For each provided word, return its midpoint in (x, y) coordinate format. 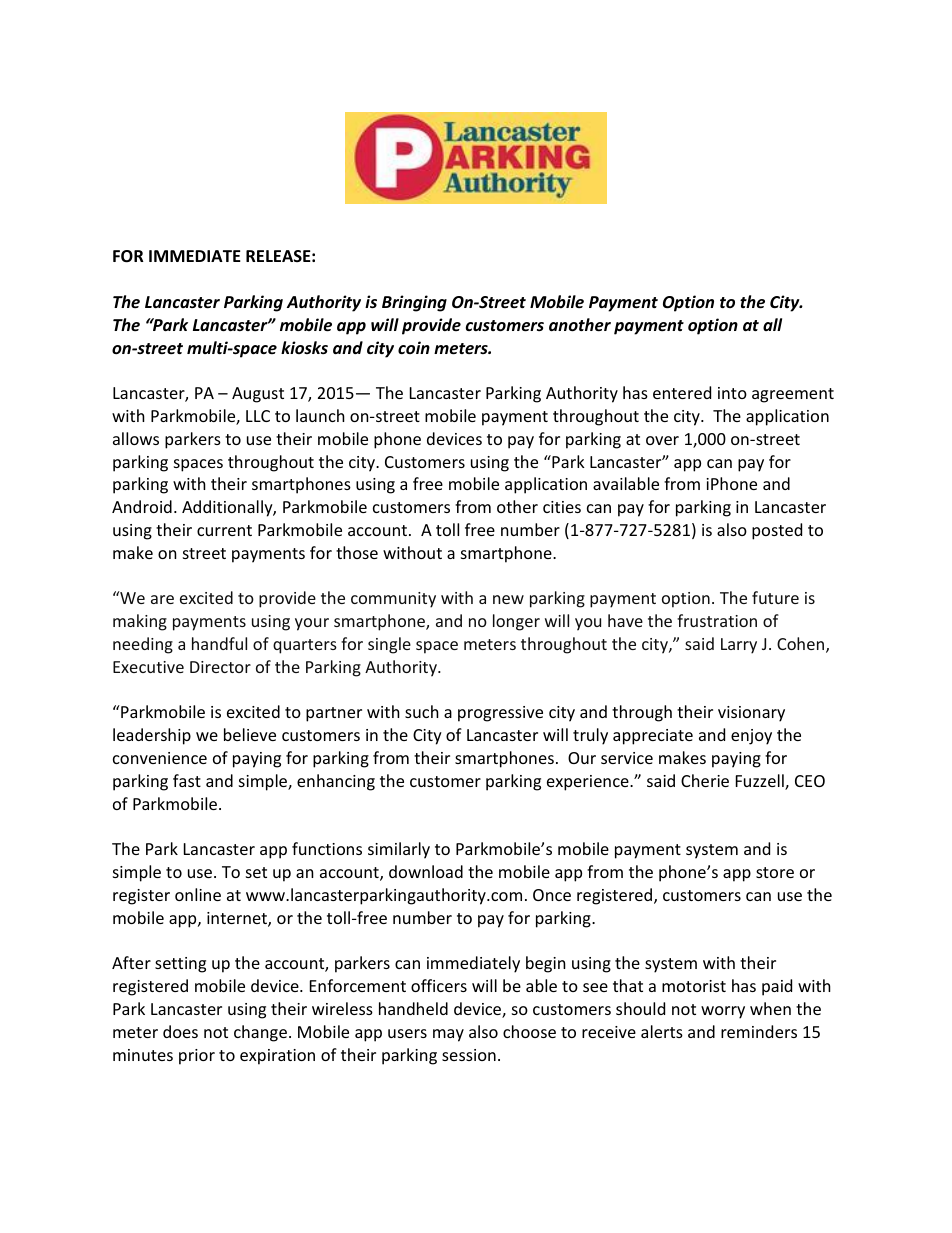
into (732, 393)
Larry (739, 646)
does (180, 1031)
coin (414, 347)
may (448, 1035)
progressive (500, 714)
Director (220, 667)
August (258, 395)
